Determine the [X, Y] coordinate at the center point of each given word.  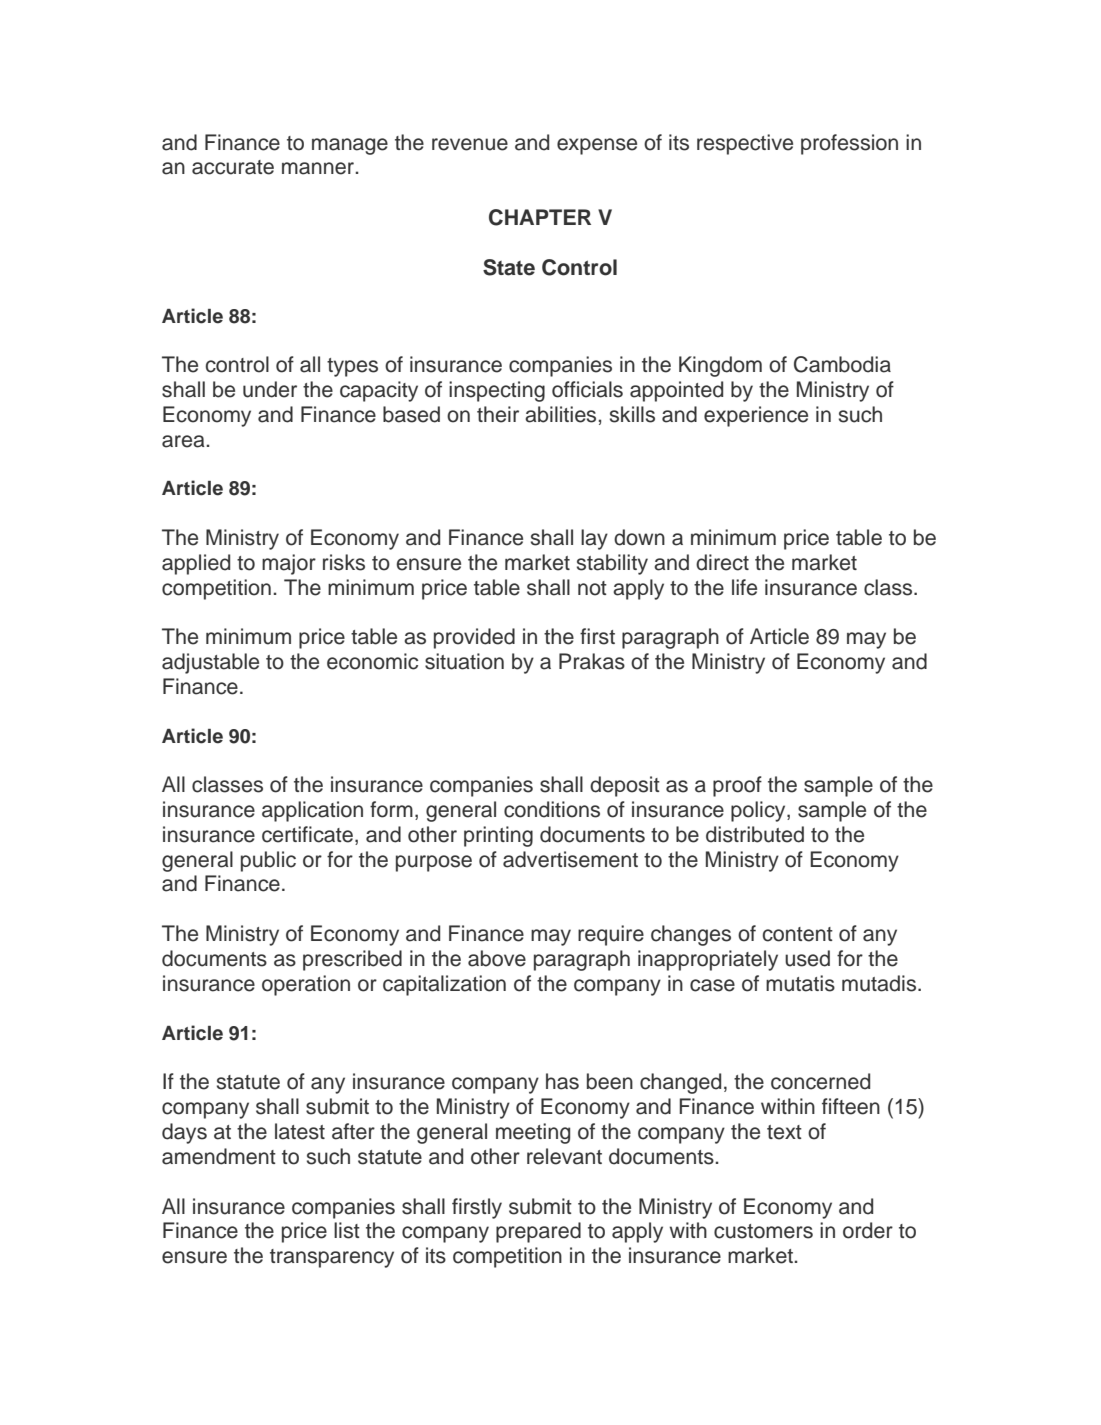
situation [464, 661]
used [807, 958]
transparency [332, 1258]
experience [756, 416]
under [270, 389]
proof [737, 786]
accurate [233, 167]
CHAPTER [540, 217]
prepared [538, 1232]
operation [306, 985]
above [497, 958]
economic [372, 661]
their [498, 414]
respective [745, 144]
